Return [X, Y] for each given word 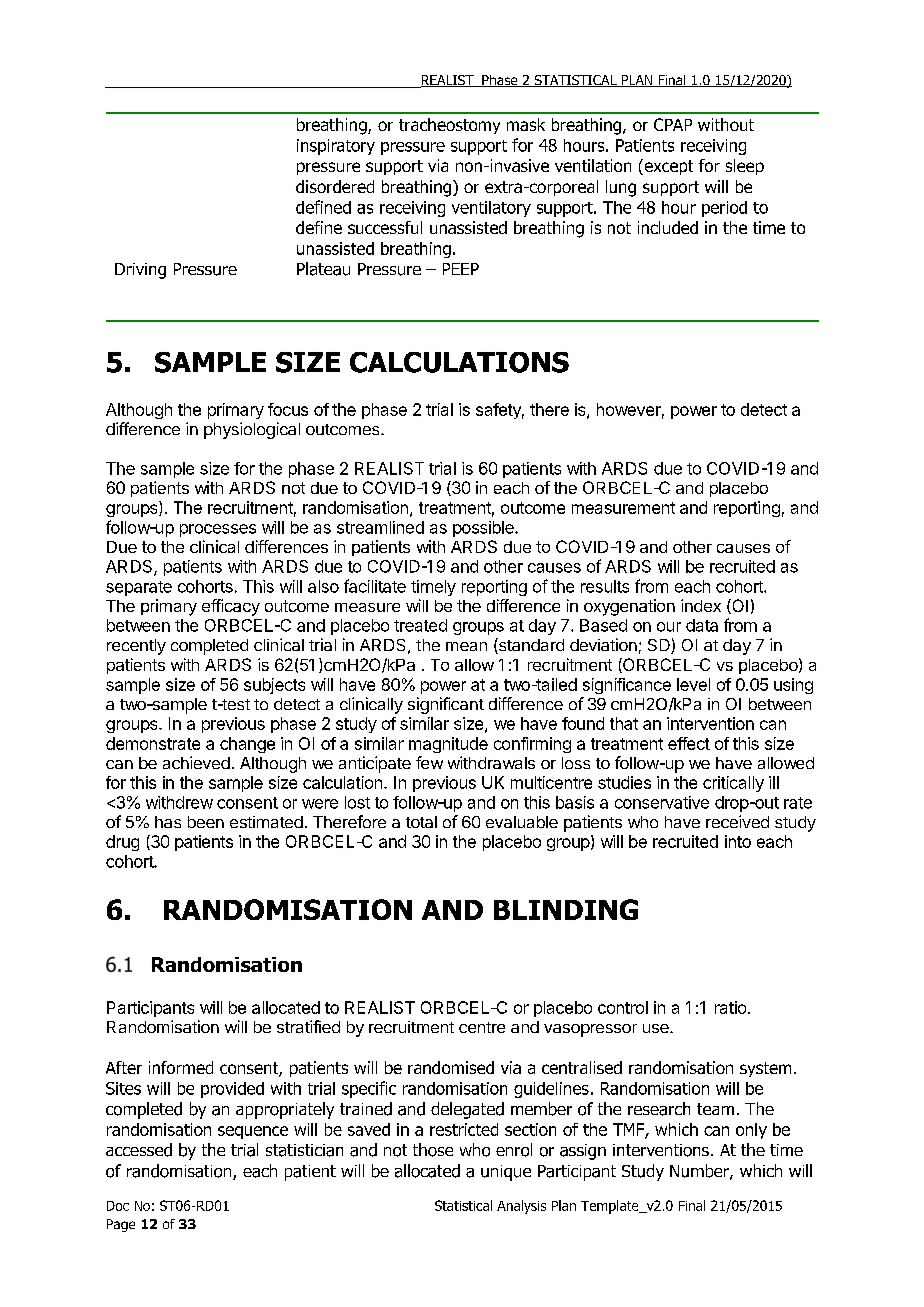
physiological [252, 430]
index [701, 605]
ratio [730, 1007]
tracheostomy [449, 126]
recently [136, 647]
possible [484, 529]
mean [466, 646]
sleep [745, 167]
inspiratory [336, 147]
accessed [139, 1150]
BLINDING [566, 909]
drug [122, 843]
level [693, 684]
